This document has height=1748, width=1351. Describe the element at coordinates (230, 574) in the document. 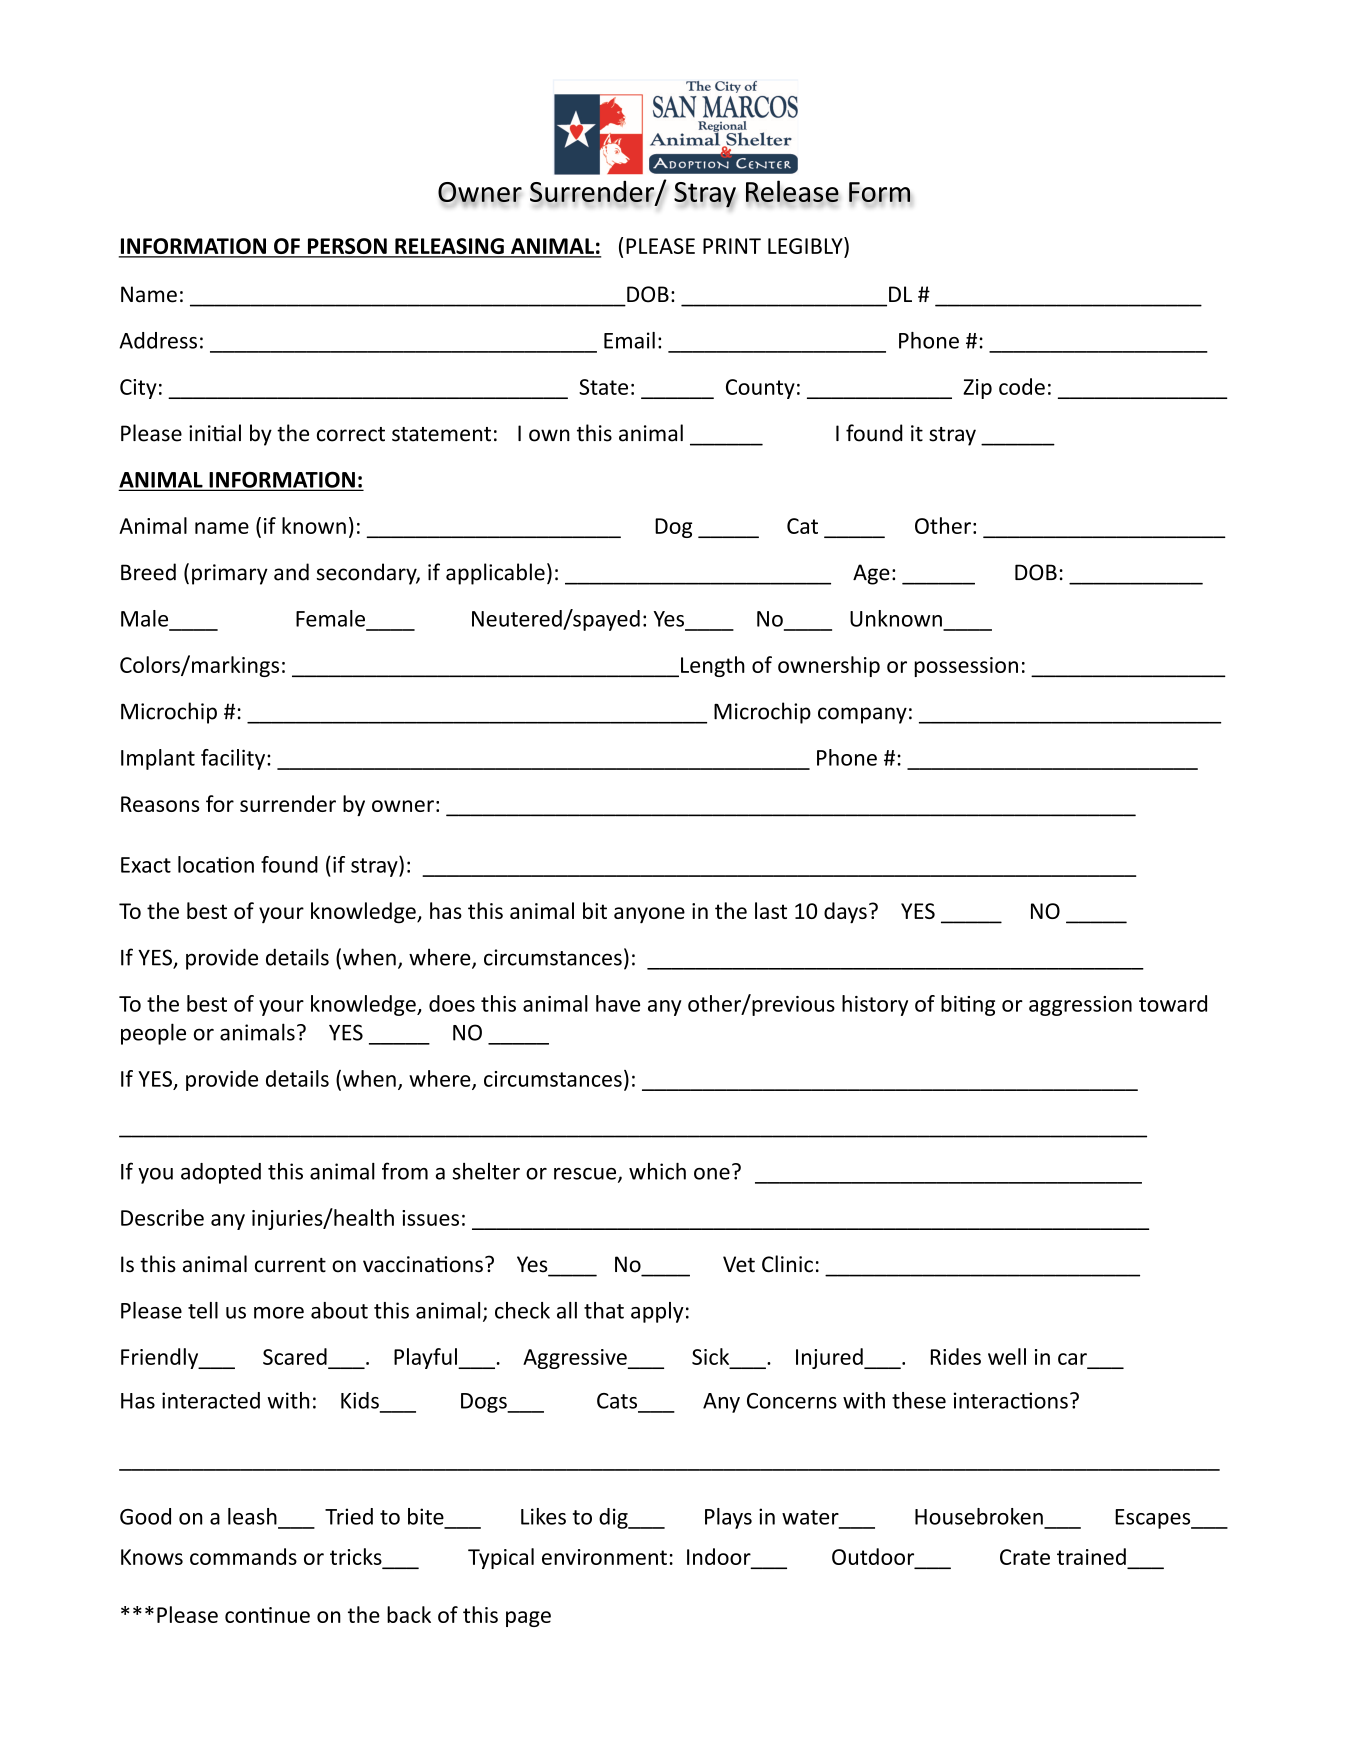

I see `primary` at that location.
